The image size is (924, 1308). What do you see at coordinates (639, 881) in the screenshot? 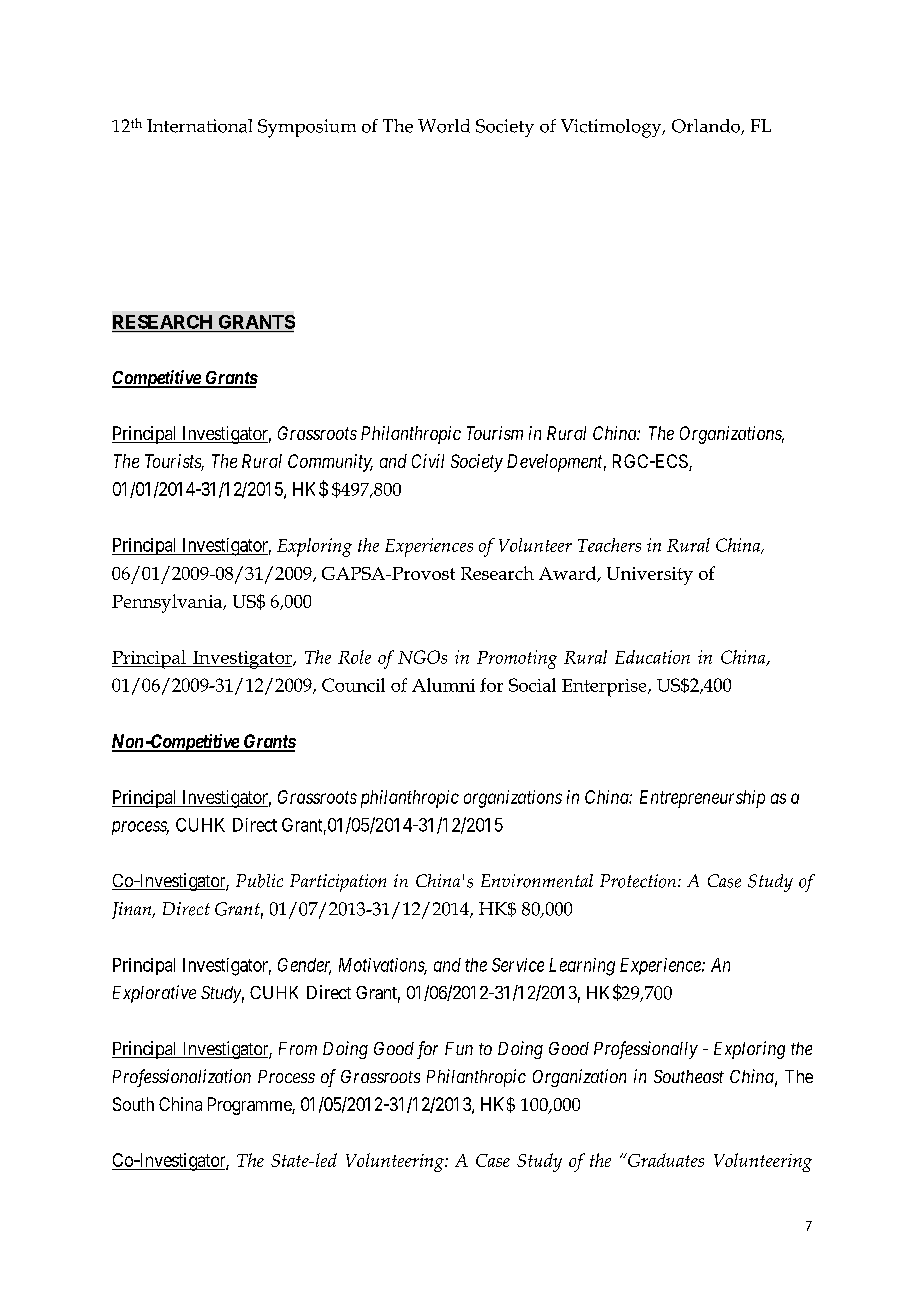
I see `Protection` at bounding box center [639, 881].
